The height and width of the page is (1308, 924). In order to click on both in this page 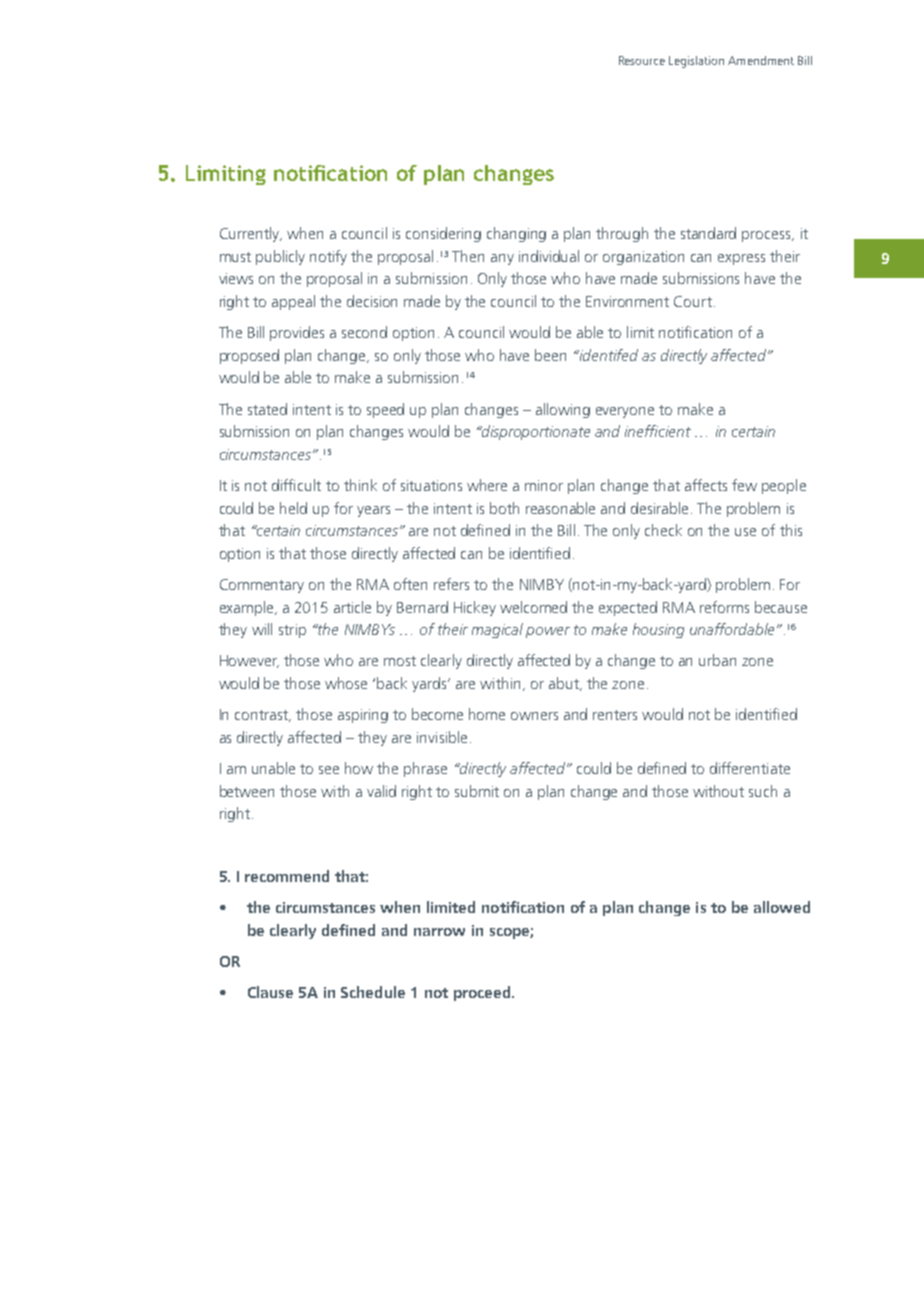, I will do `click(504, 508)`.
